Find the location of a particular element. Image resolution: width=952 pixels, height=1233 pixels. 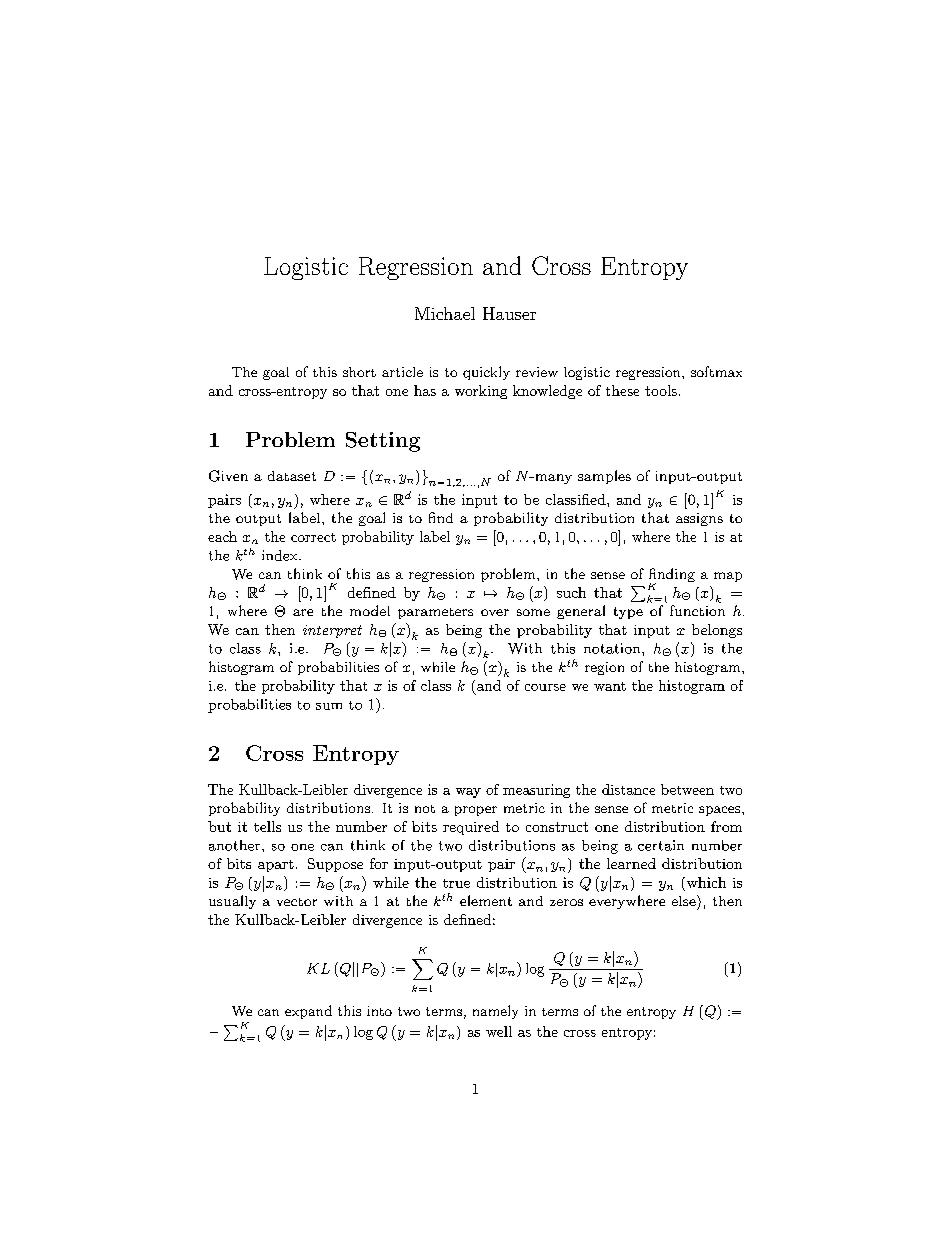

way is located at coordinates (468, 793).
